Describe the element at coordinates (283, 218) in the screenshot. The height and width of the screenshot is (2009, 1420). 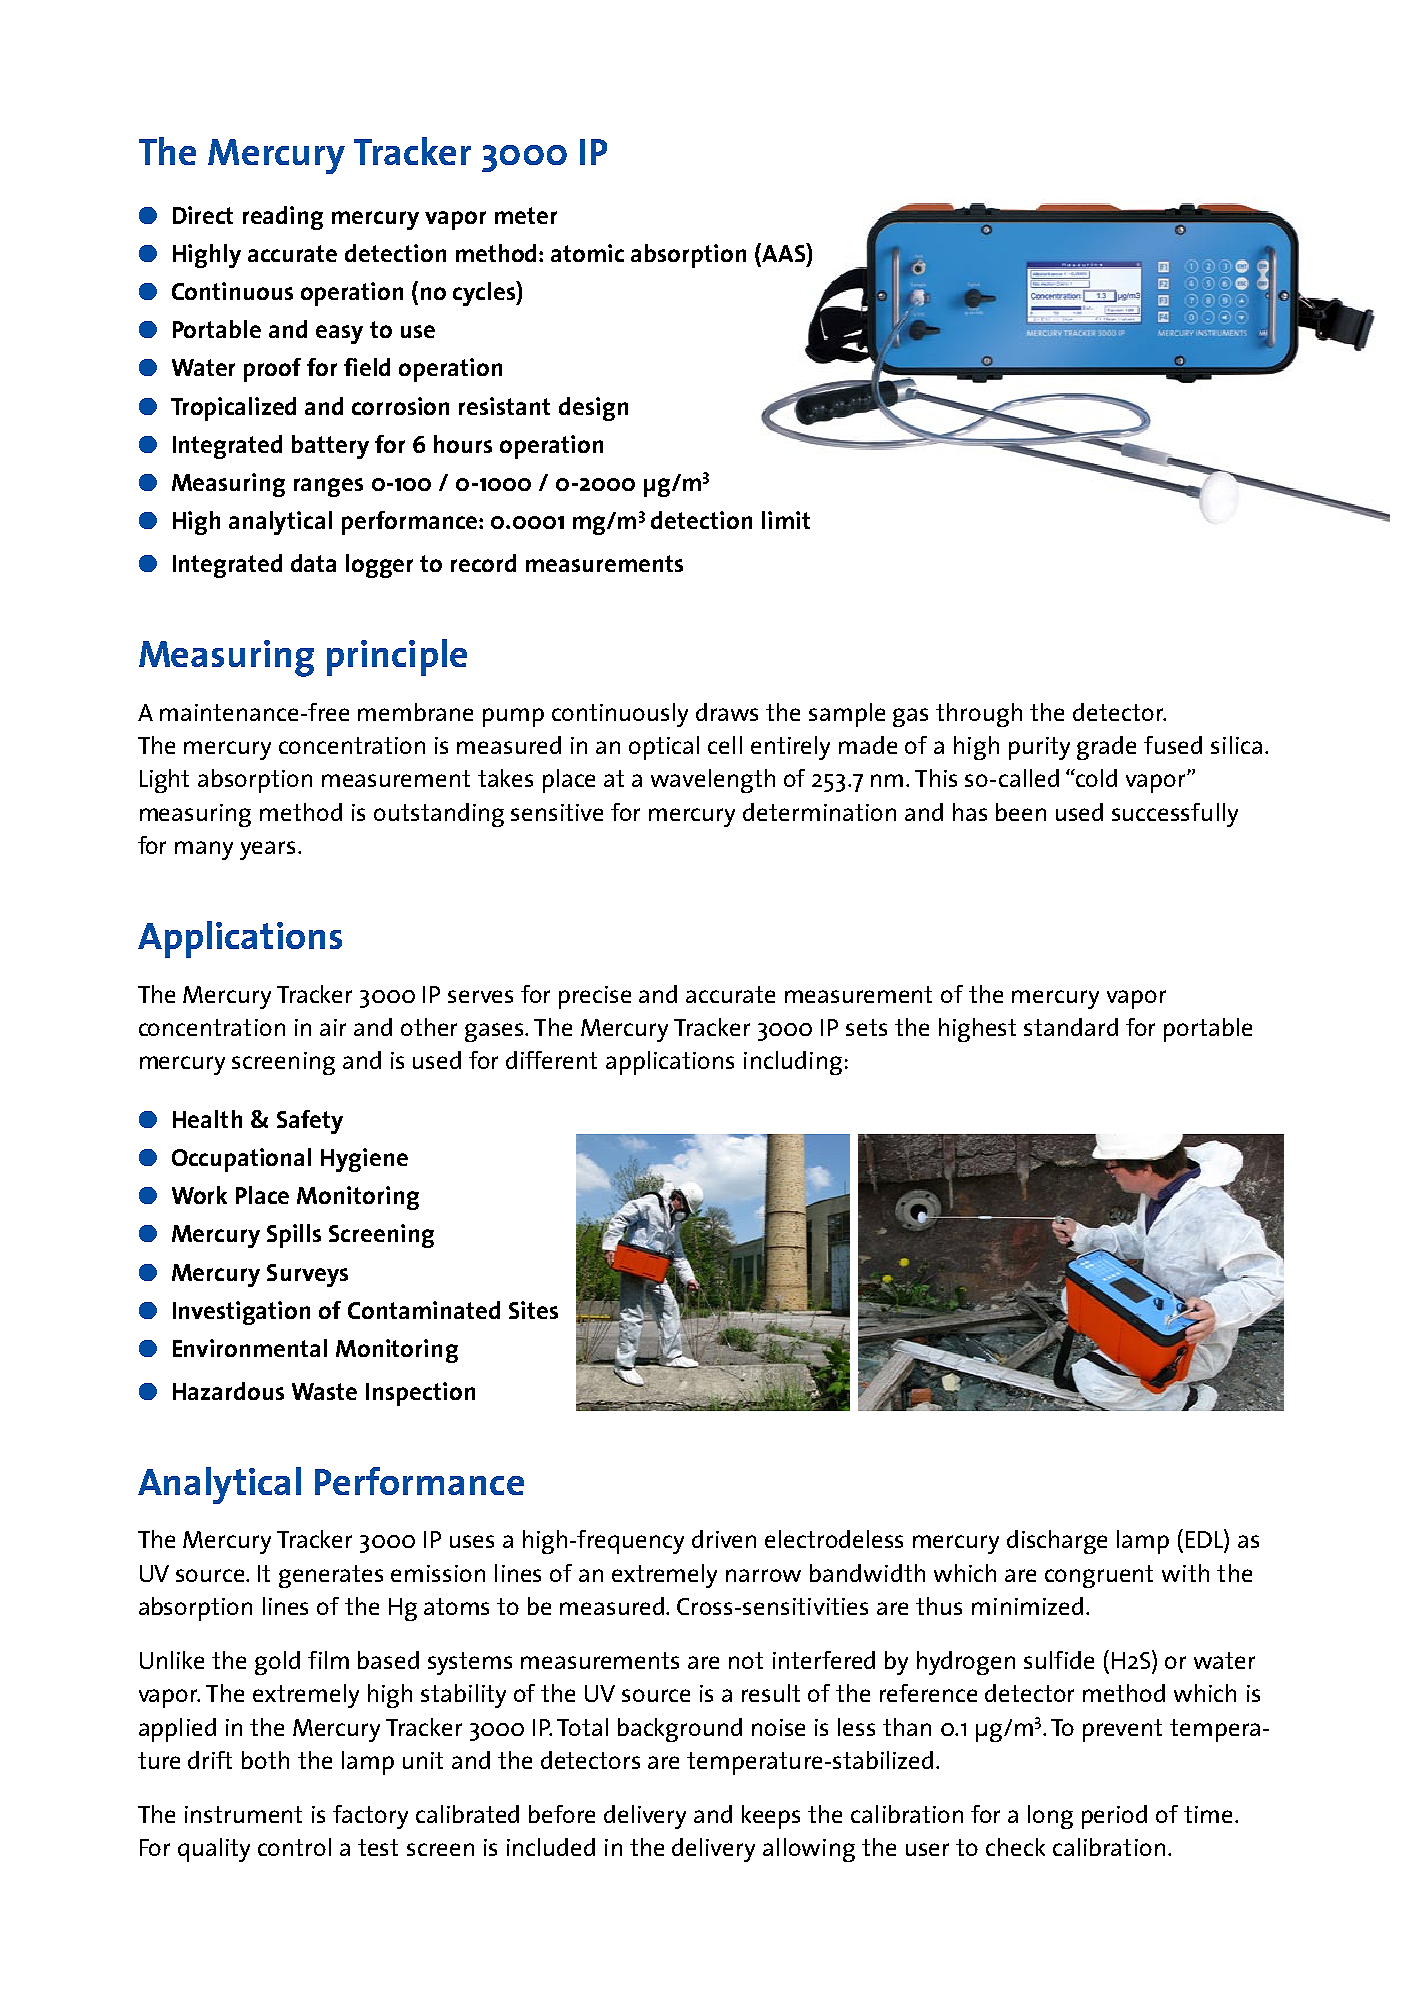
I see `reading` at that location.
